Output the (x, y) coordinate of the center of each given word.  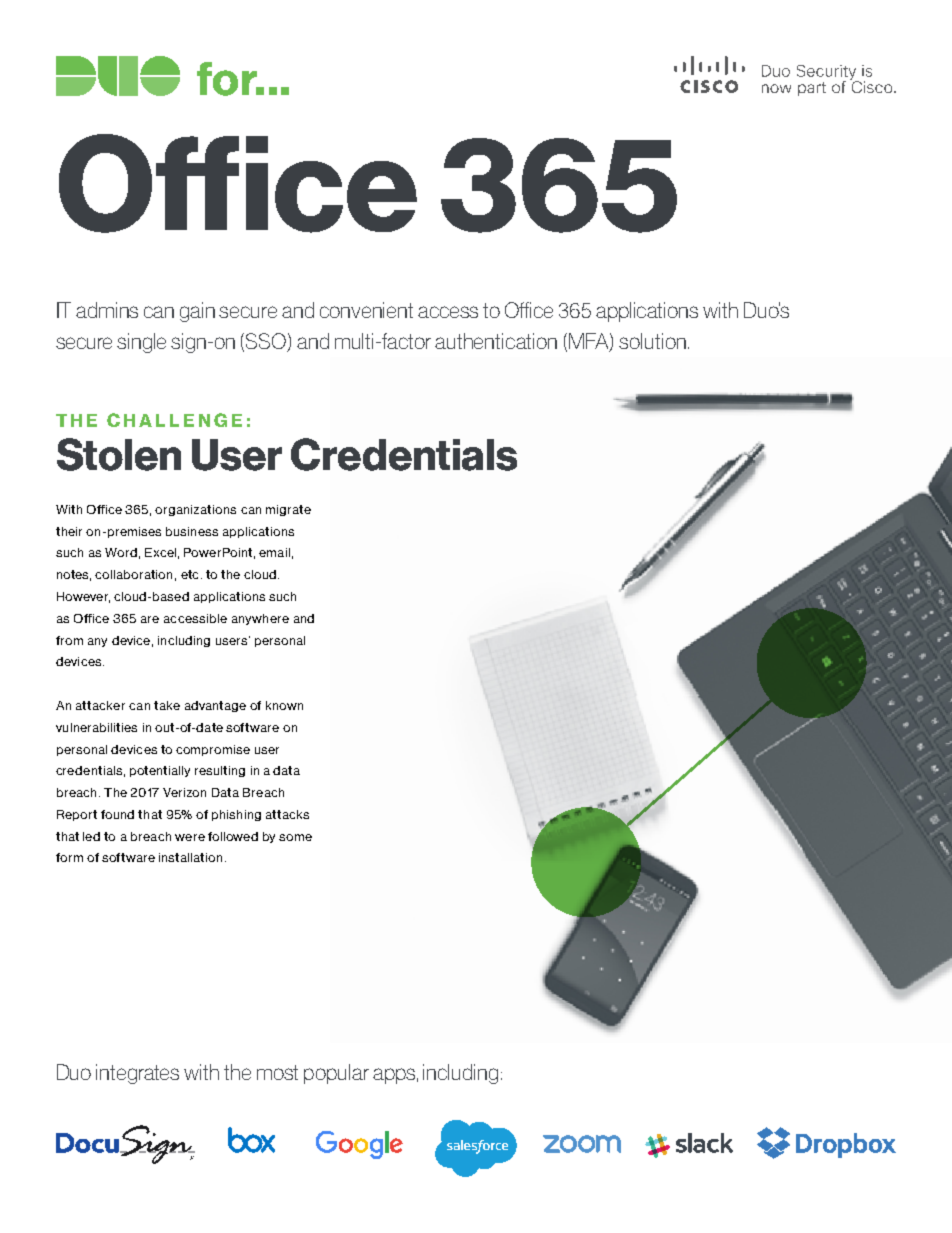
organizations (195, 510)
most (277, 1072)
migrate (288, 510)
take (167, 705)
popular (336, 1074)
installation (190, 857)
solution (652, 341)
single (141, 343)
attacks (287, 814)
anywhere (260, 619)
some (295, 837)
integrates (137, 1074)
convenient (366, 310)
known (284, 705)
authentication (496, 341)
